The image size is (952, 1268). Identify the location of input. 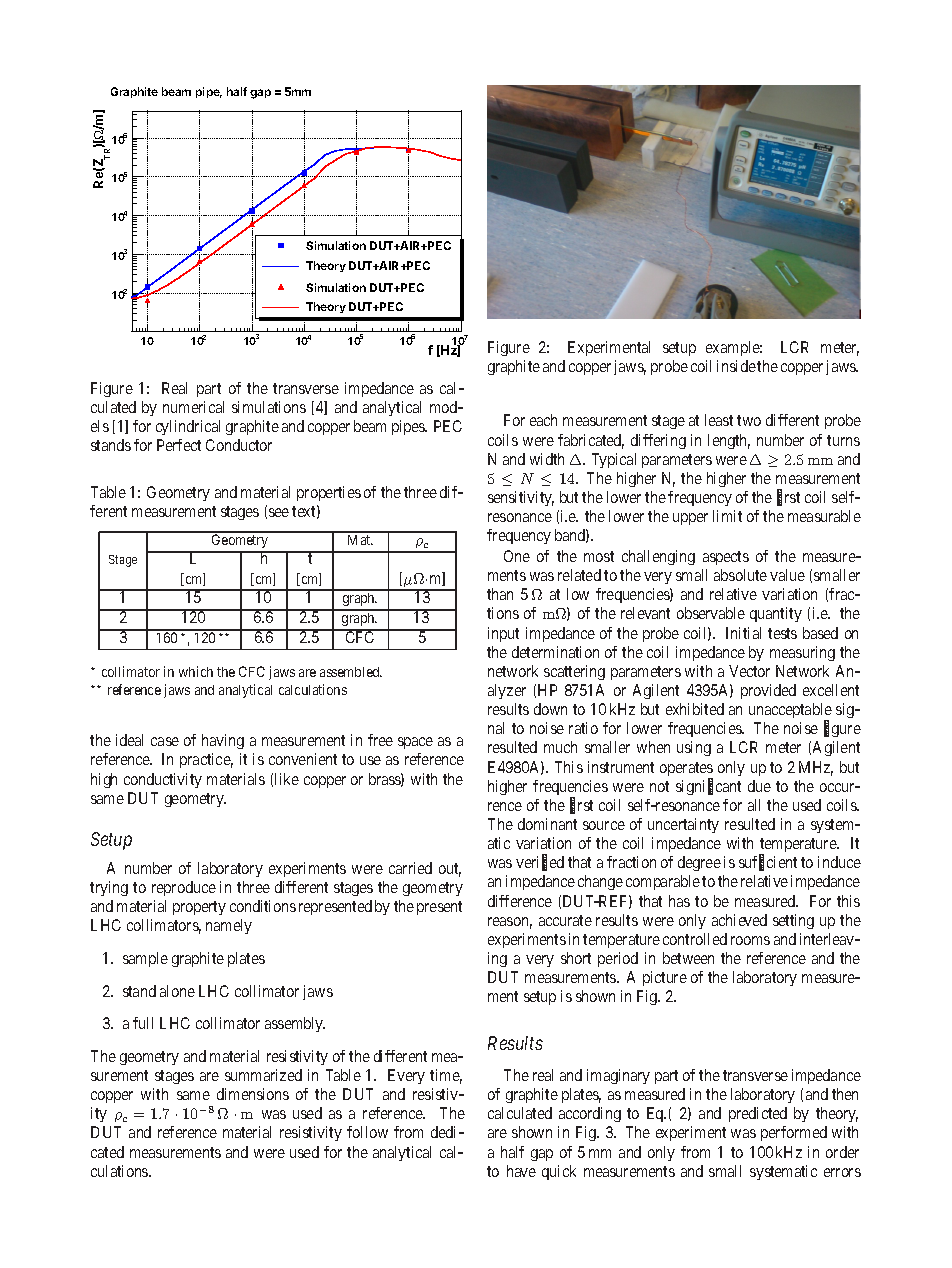
(503, 634).
